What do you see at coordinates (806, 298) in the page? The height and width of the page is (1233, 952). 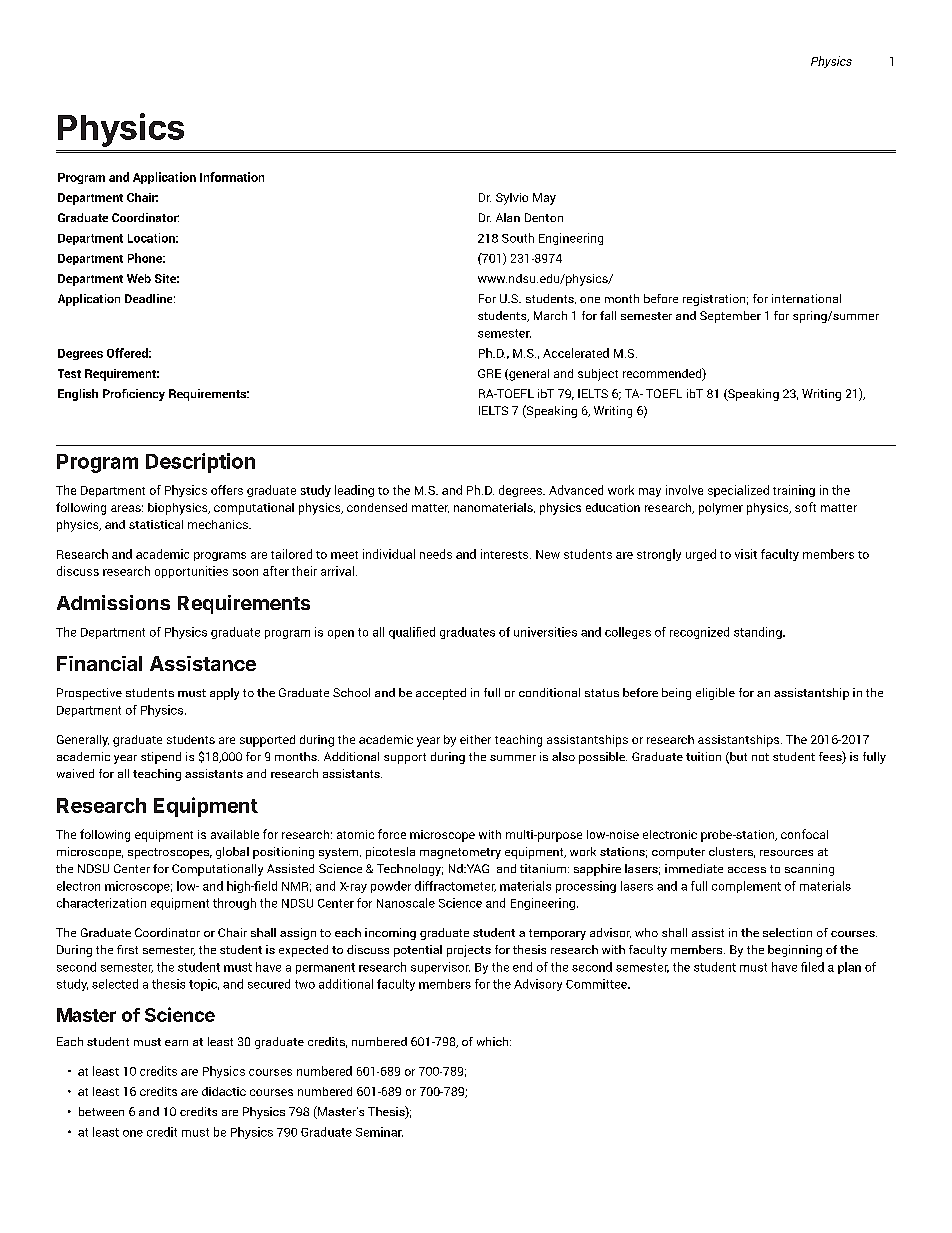 I see `international` at bounding box center [806, 298].
